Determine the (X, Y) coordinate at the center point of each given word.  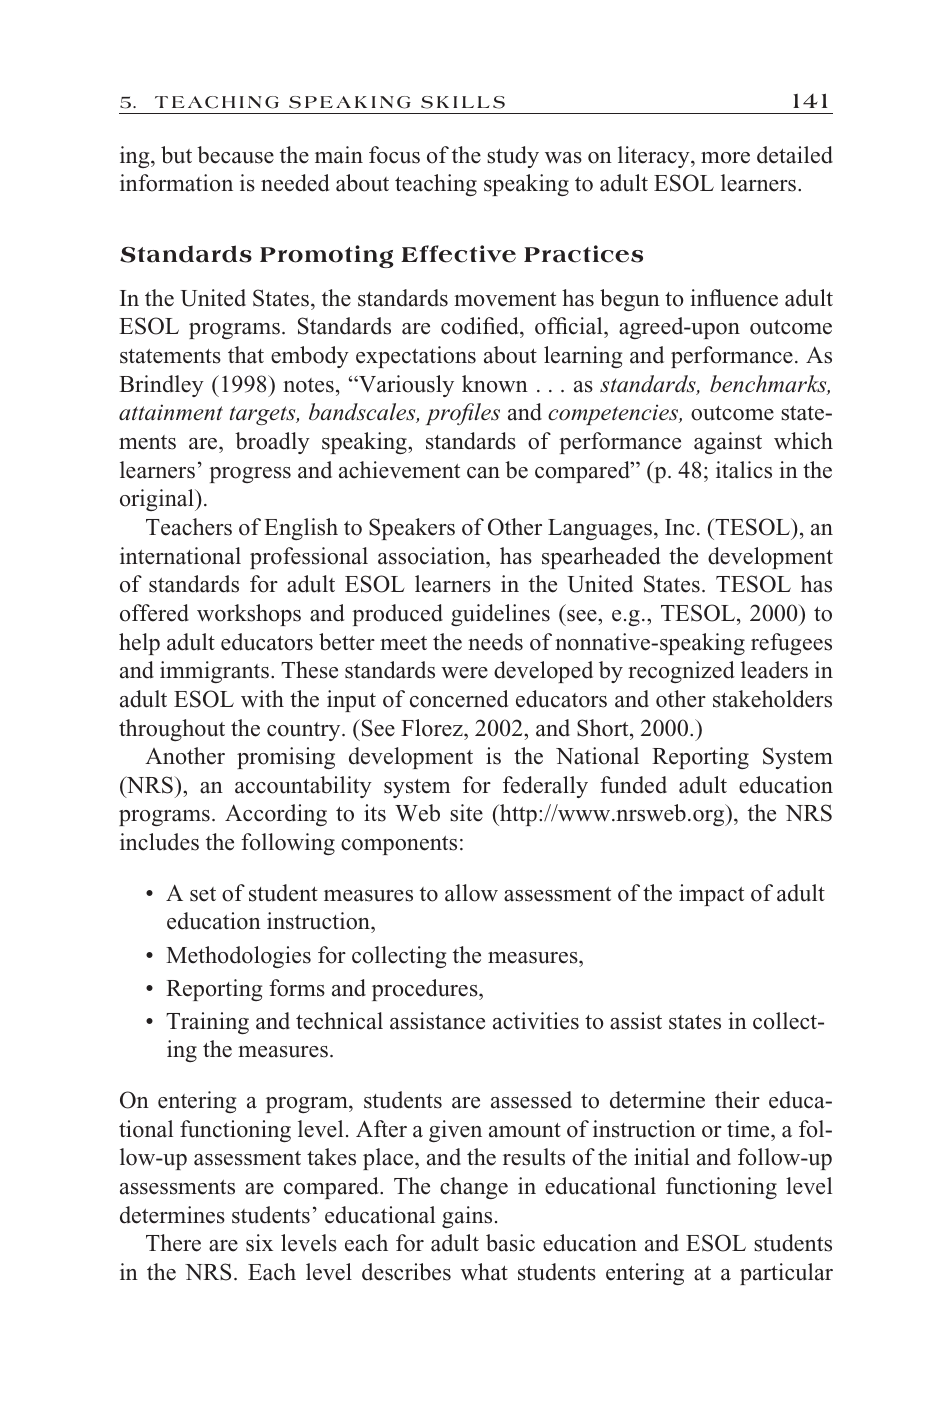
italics (744, 470)
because (235, 155)
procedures (426, 990)
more (725, 158)
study (513, 157)
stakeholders (772, 699)
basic (510, 1243)
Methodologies (238, 957)
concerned (459, 699)
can (483, 473)
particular (786, 1274)
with (262, 698)
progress (250, 475)
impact (711, 895)
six (259, 1243)
